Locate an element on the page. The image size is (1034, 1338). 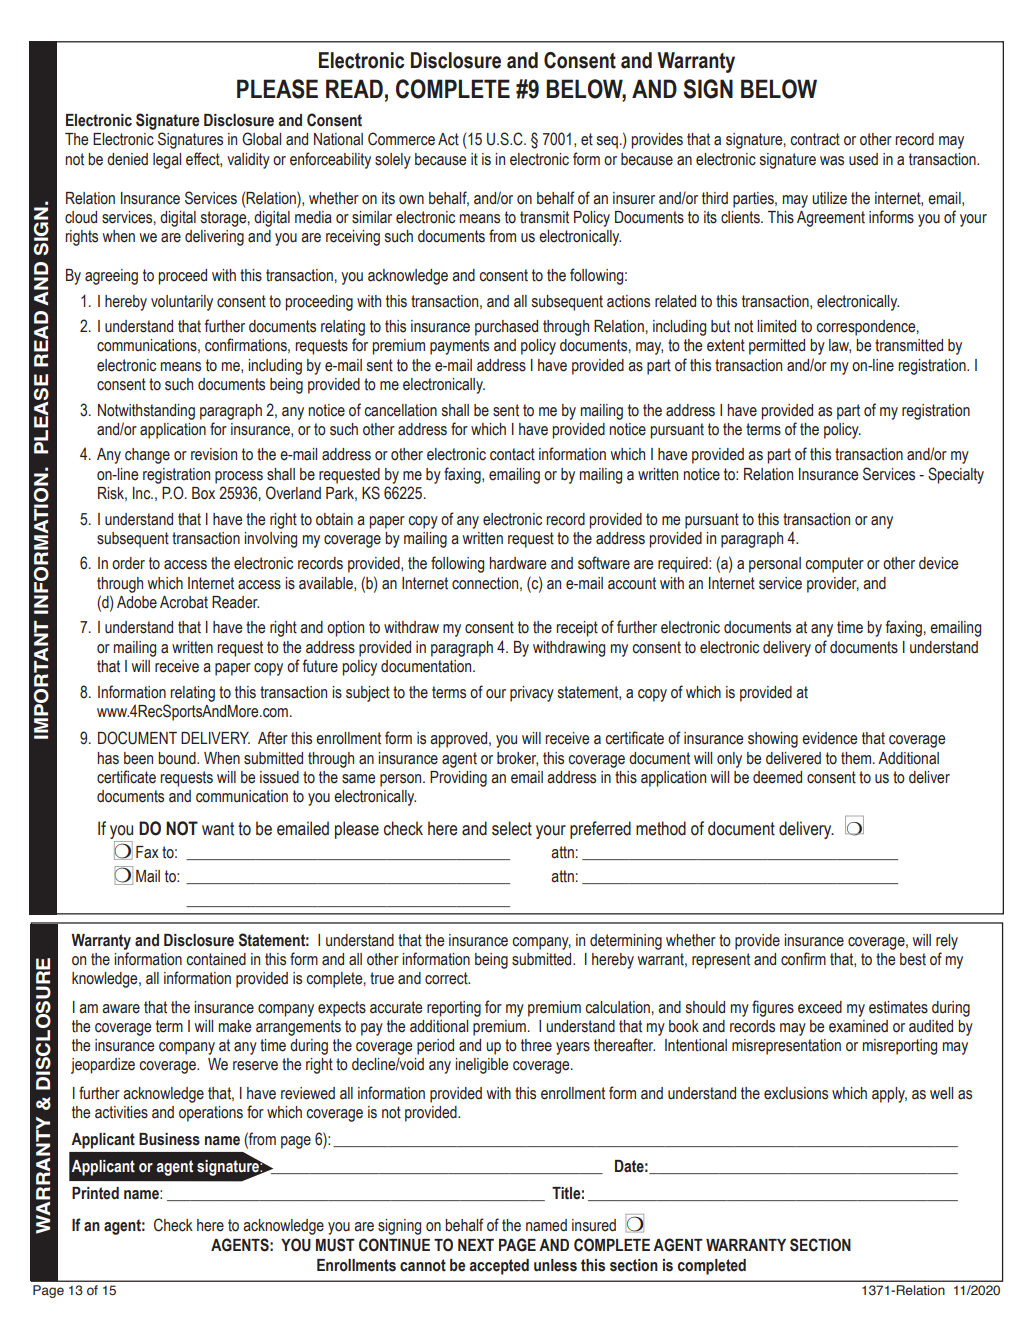
rely is located at coordinates (947, 942).
